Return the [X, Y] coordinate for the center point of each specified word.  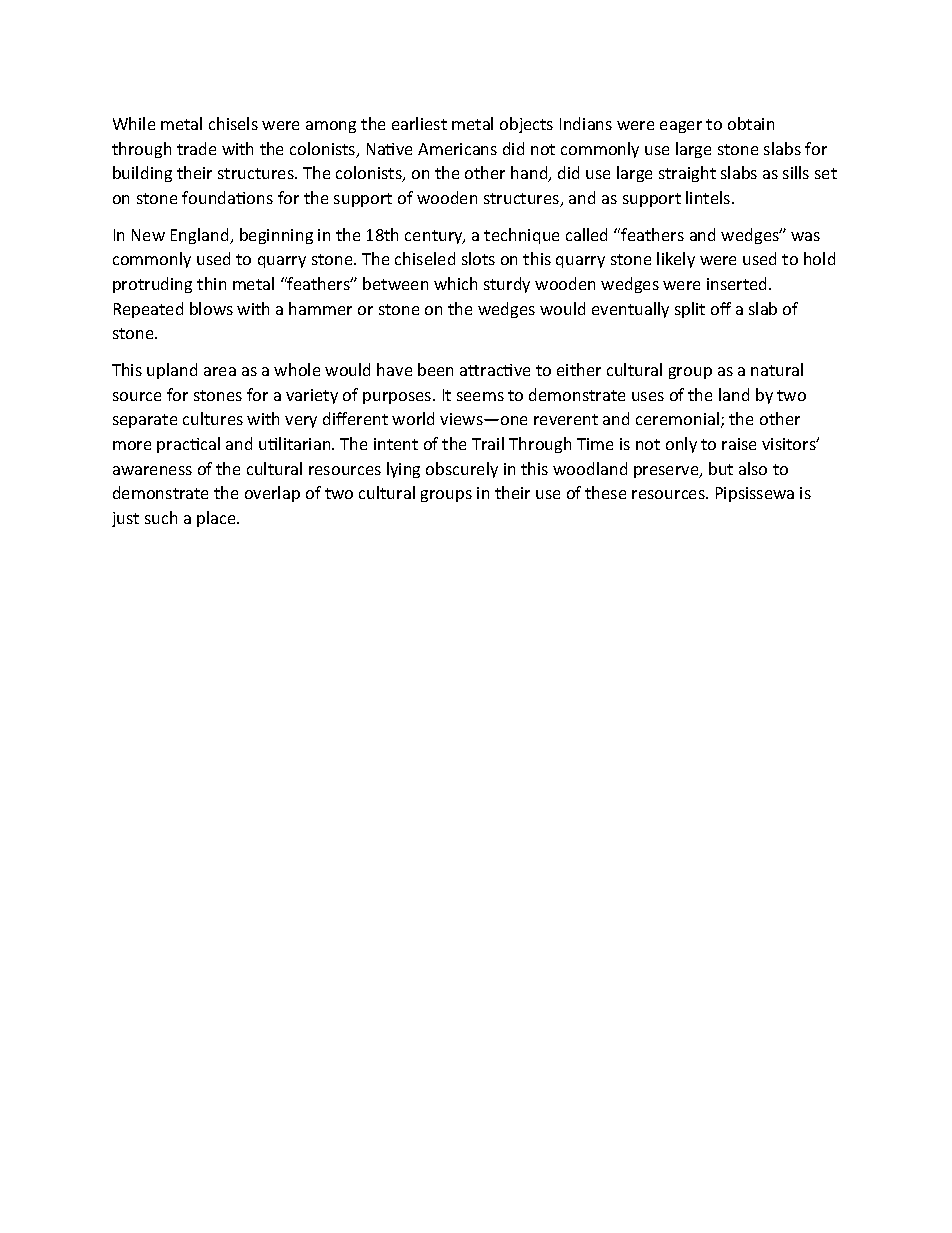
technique [521, 236]
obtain [751, 123]
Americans [457, 149]
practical [188, 445]
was [805, 236]
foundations [227, 197]
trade [196, 148]
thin [211, 283]
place [217, 519]
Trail [488, 443]
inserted [738, 283]
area [220, 371]
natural [777, 369]
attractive [495, 370]
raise [739, 444]
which [455, 283]
